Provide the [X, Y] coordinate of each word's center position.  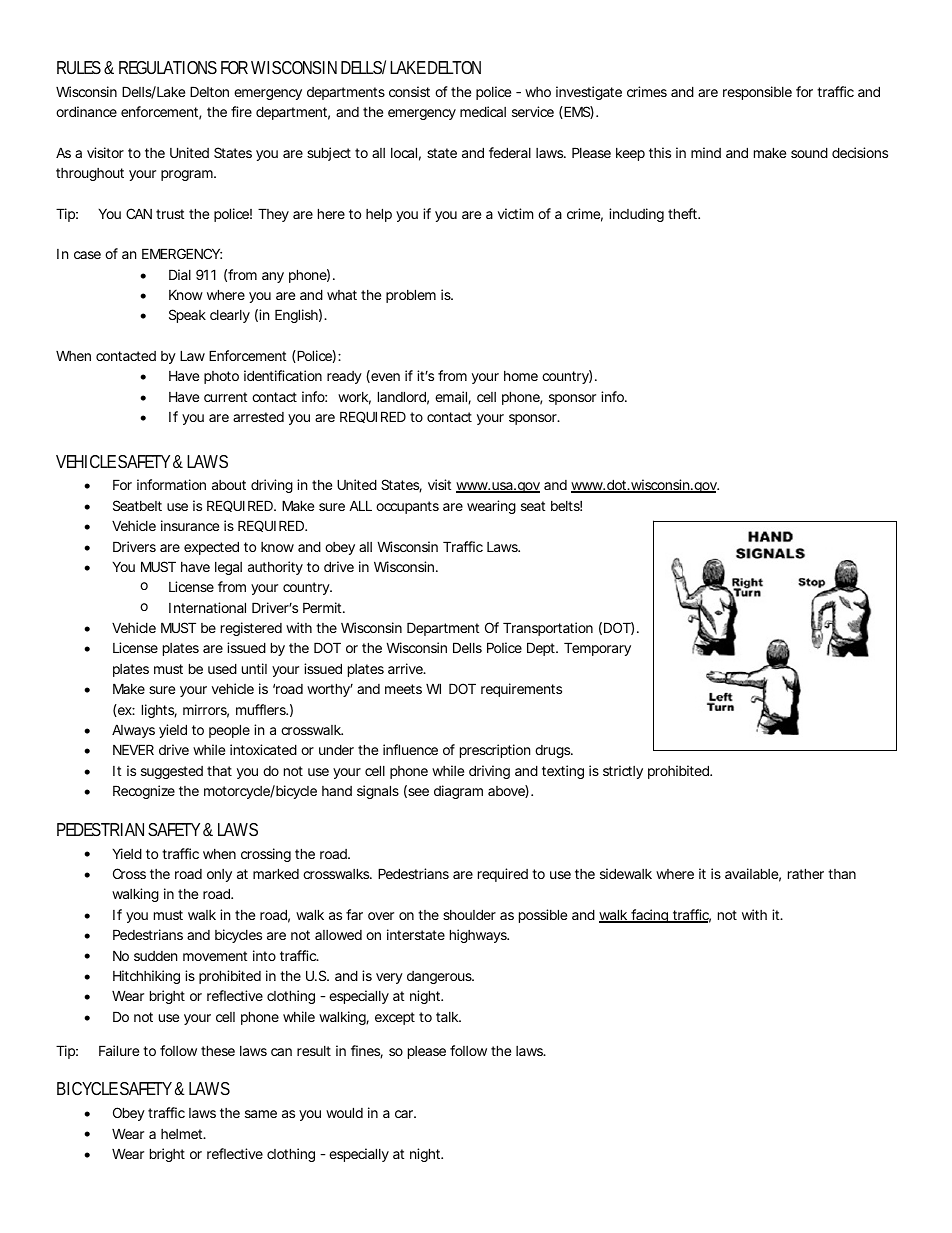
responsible [757, 93]
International [207, 607]
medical [483, 111]
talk [448, 1017]
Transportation [548, 629]
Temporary [597, 649]
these [218, 1050]
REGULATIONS [168, 67]
